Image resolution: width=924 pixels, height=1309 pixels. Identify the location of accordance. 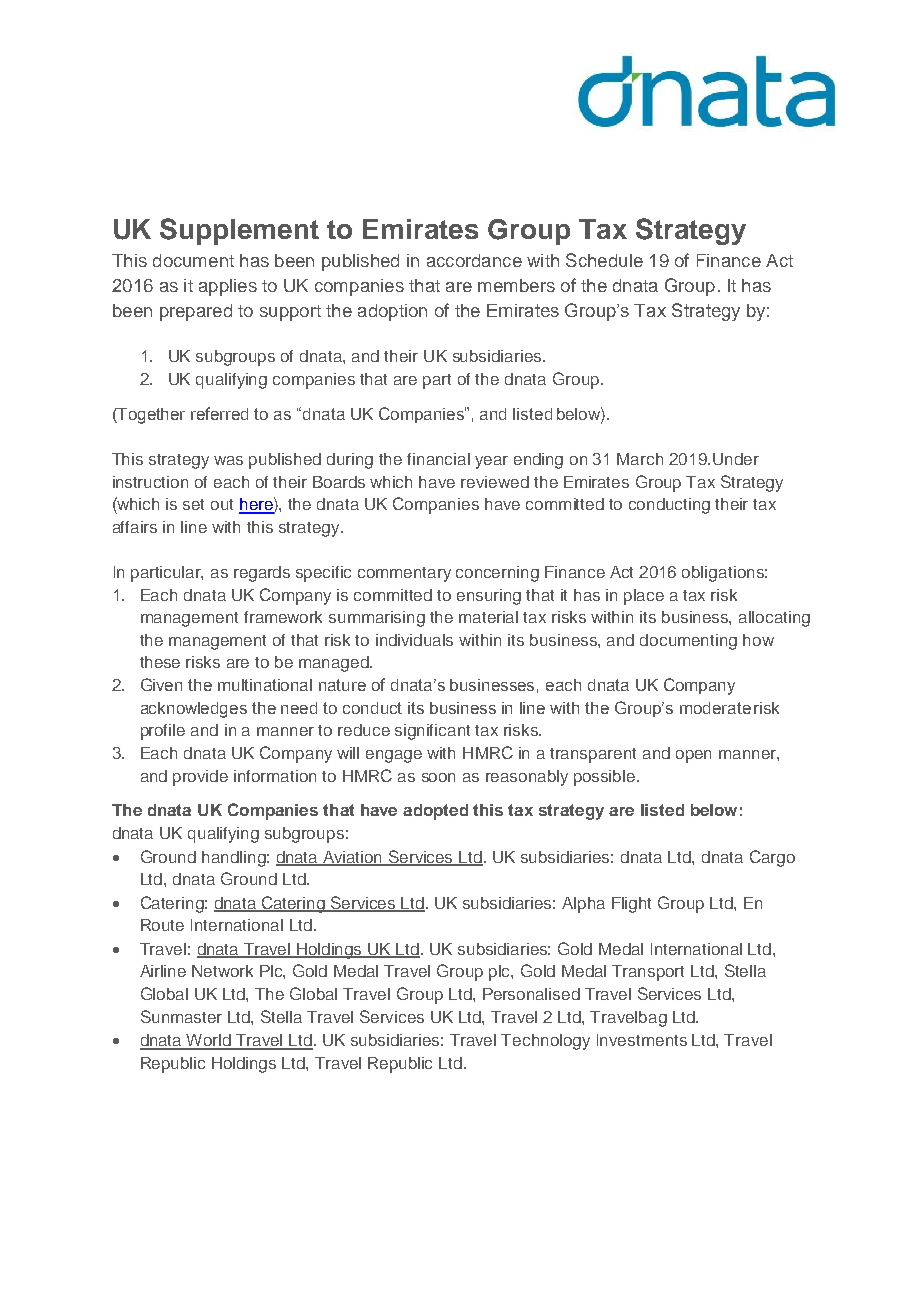
(474, 260).
